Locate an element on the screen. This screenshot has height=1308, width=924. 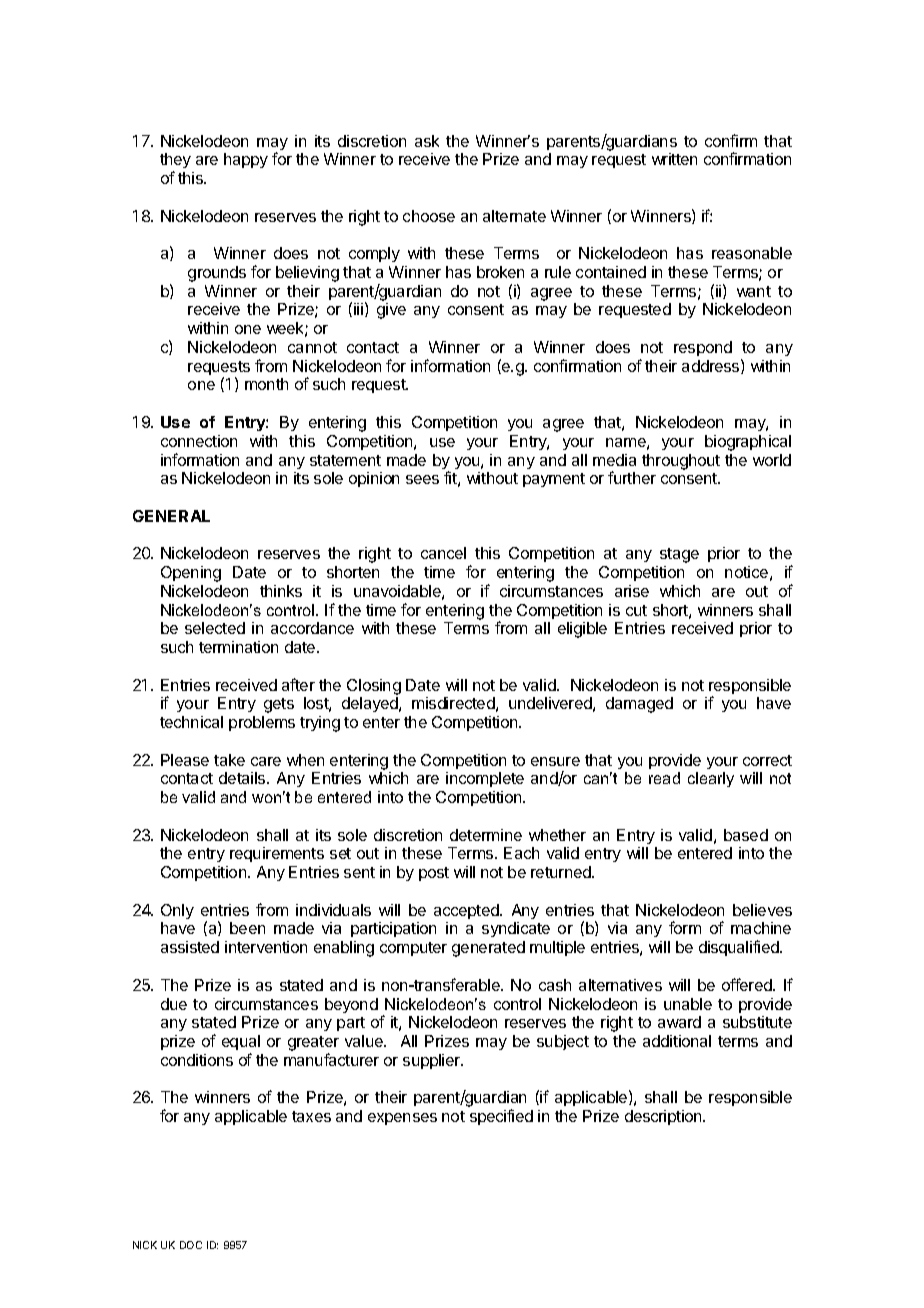
thinks is located at coordinates (281, 591).
